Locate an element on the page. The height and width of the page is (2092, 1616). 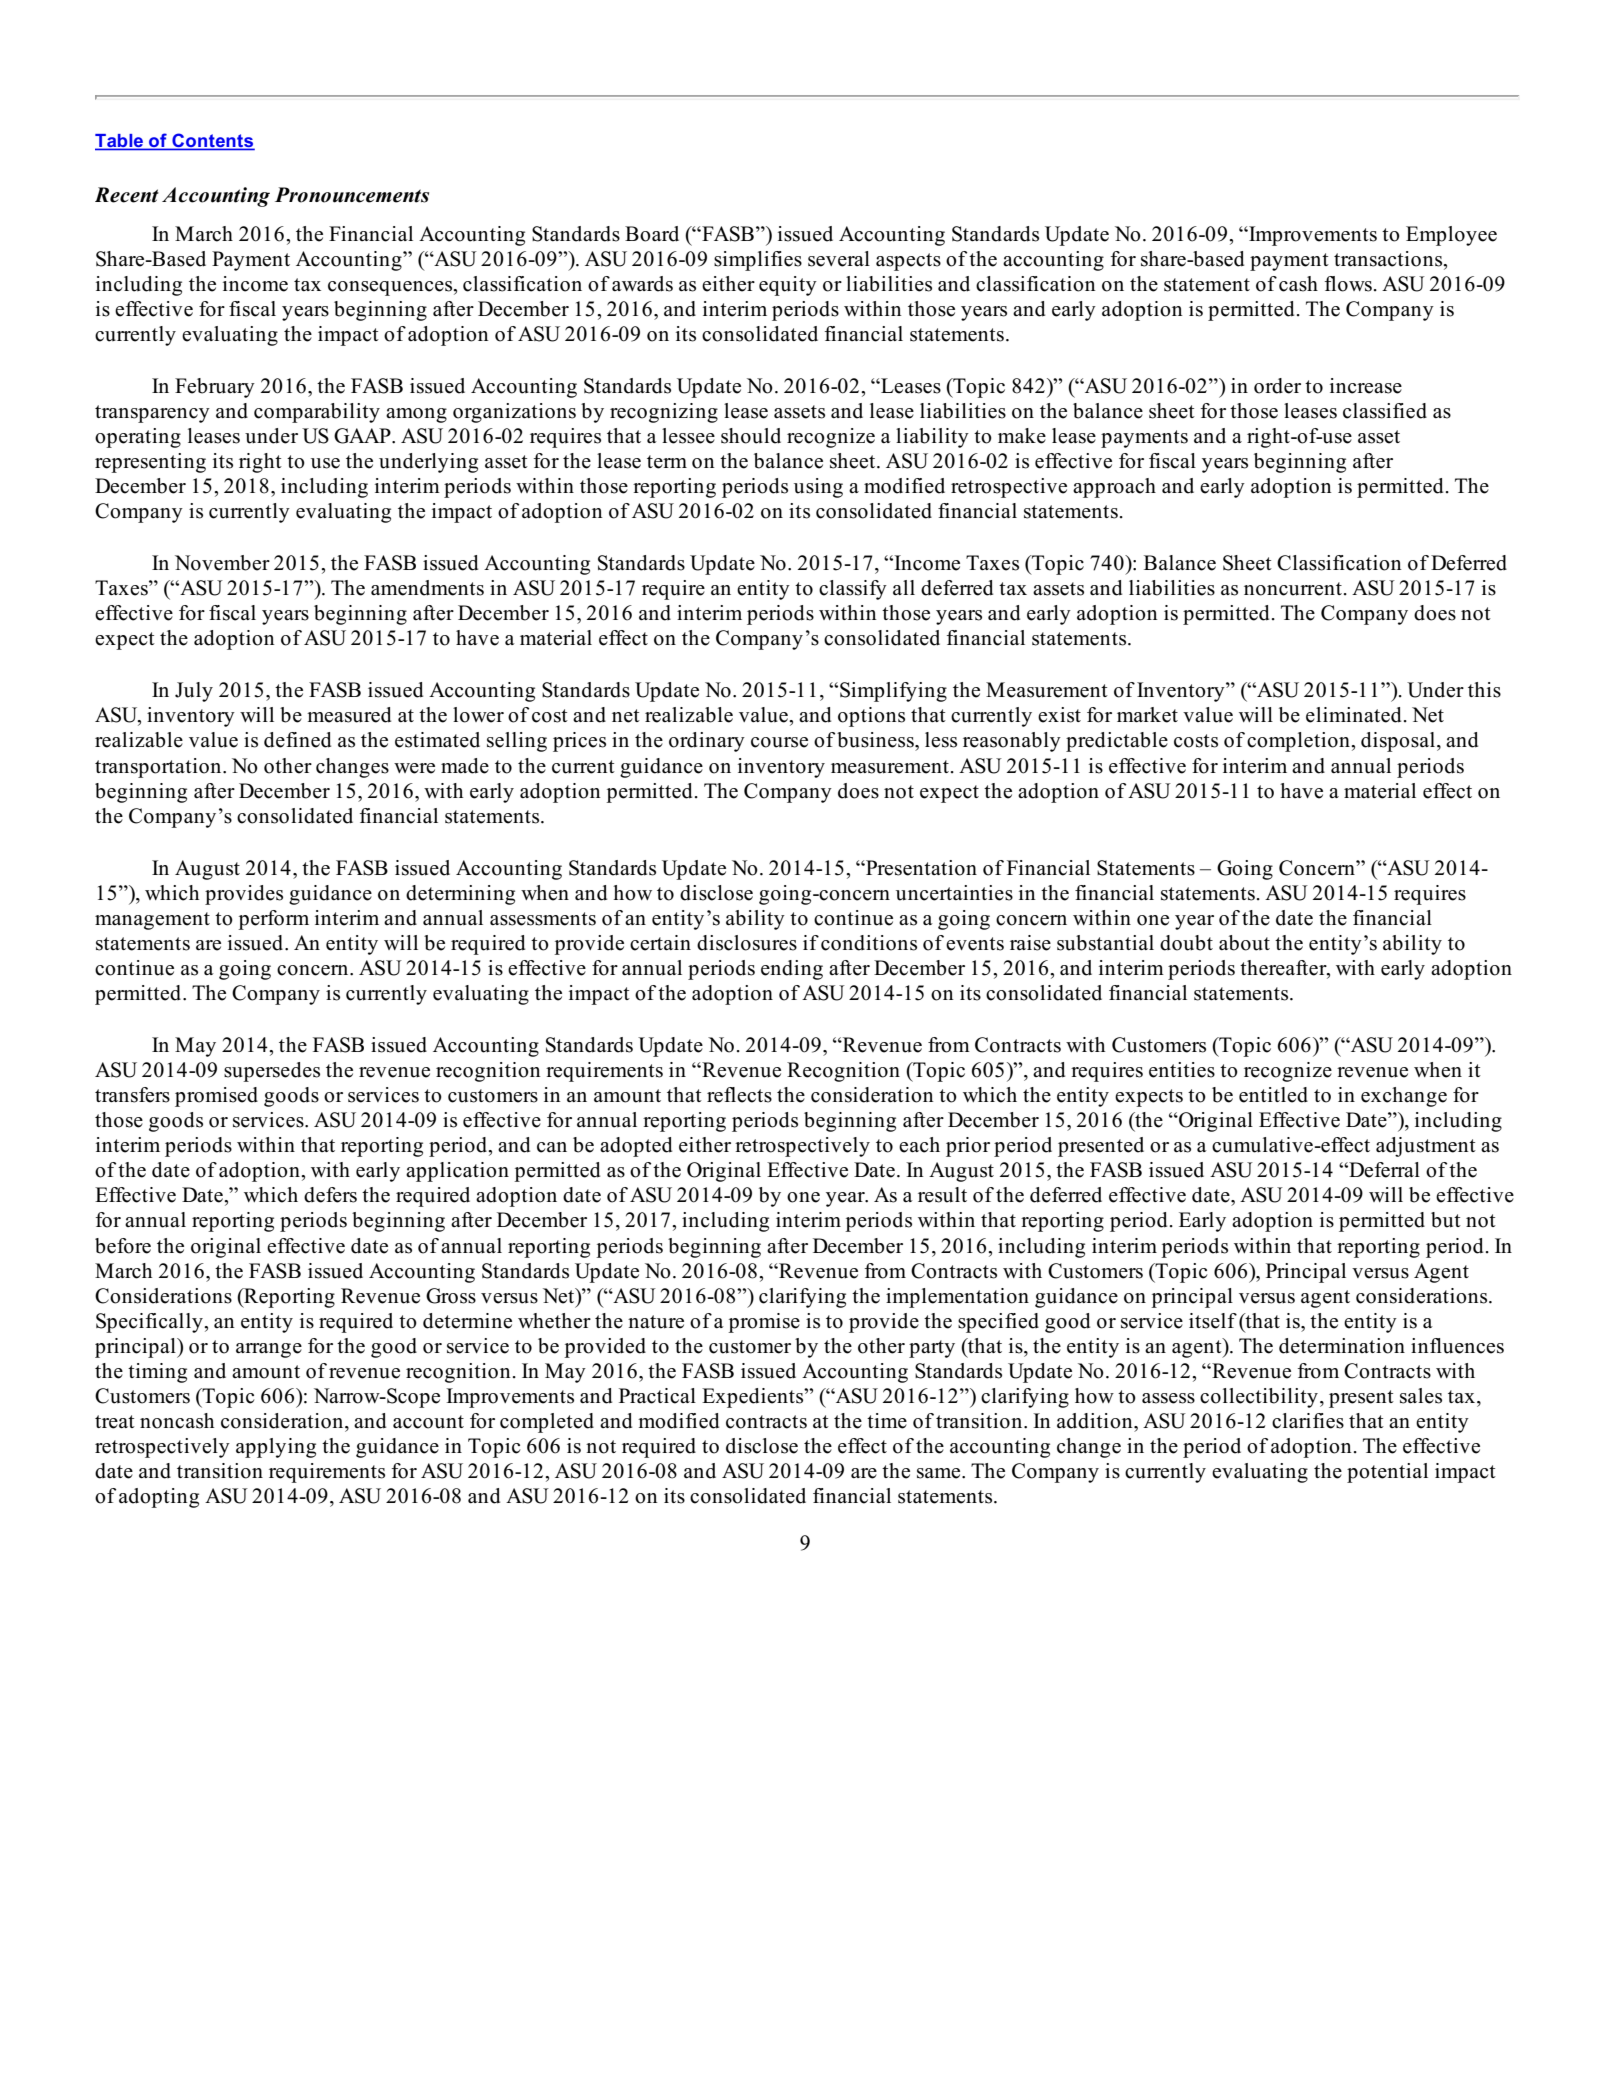
ending is located at coordinates (792, 970).
